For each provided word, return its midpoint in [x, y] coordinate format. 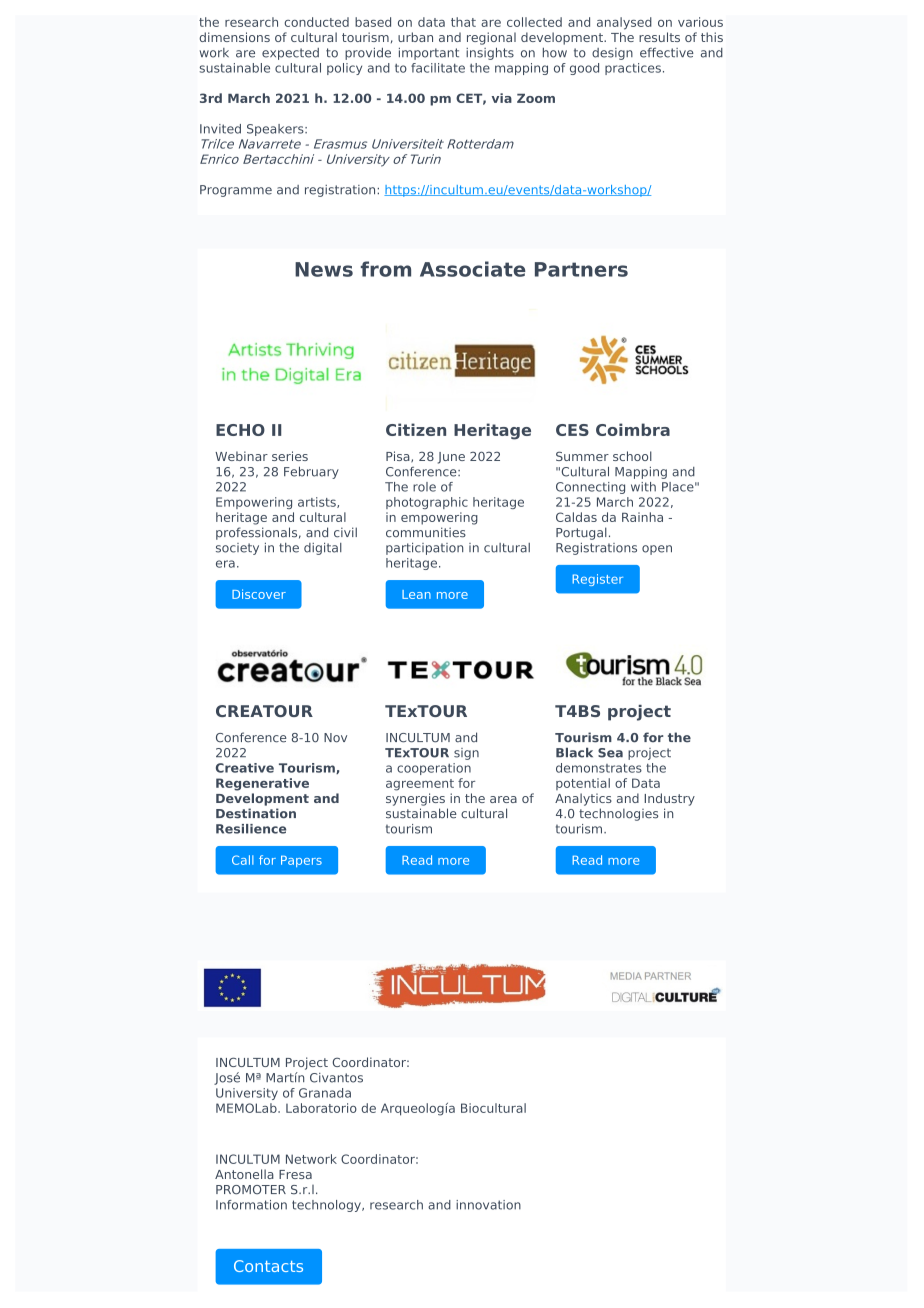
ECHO [240, 430]
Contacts [268, 1266]
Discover [259, 594]
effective [667, 52]
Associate [473, 269]
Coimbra [633, 429]
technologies [618, 814]
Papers [301, 861]
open [657, 550]
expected [290, 54]
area [503, 799]
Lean [416, 594]
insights [490, 53]
